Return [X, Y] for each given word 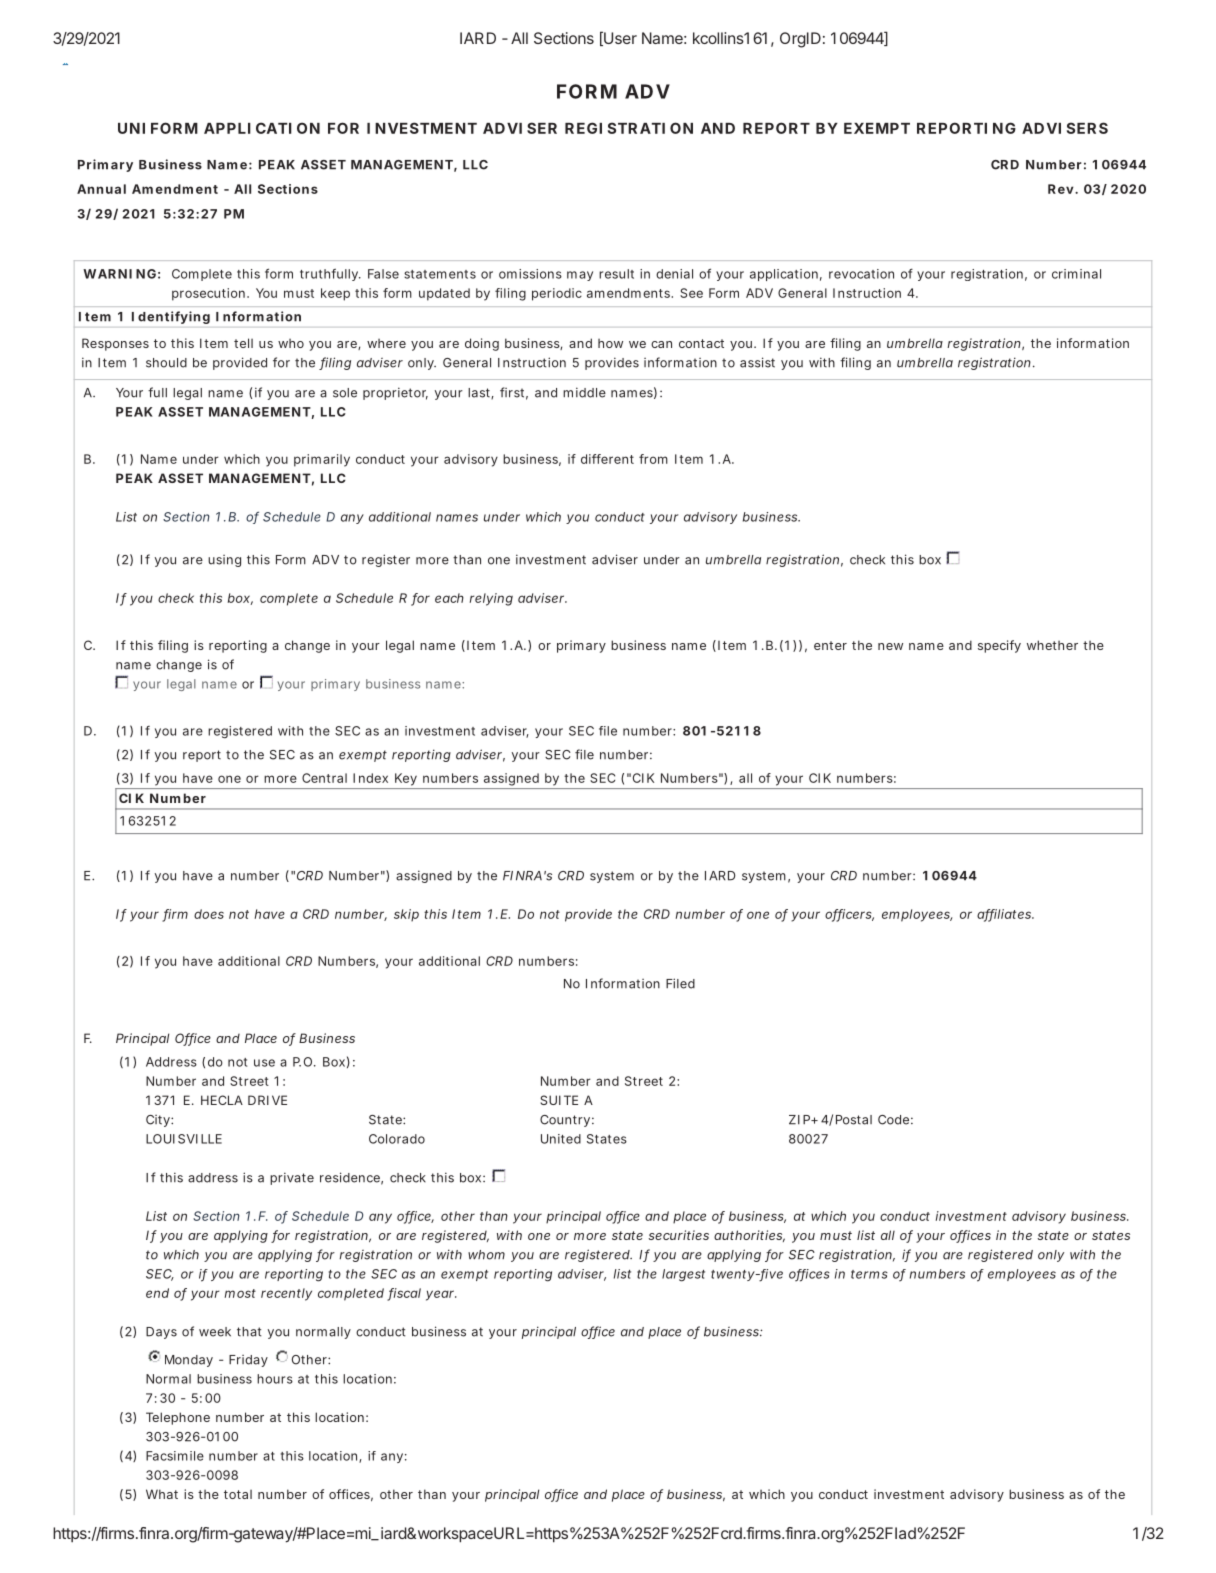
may [580, 276]
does [209, 914]
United [561, 1139]
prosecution [208, 294]
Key [406, 779]
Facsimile [175, 1456]
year [441, 1295]
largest [683, 1275]
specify [999, 646]
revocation [861, 274]
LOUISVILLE [184, 1139]
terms [869, 1274]
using [224, 561]
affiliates [1005, 915]
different [607, 459]
